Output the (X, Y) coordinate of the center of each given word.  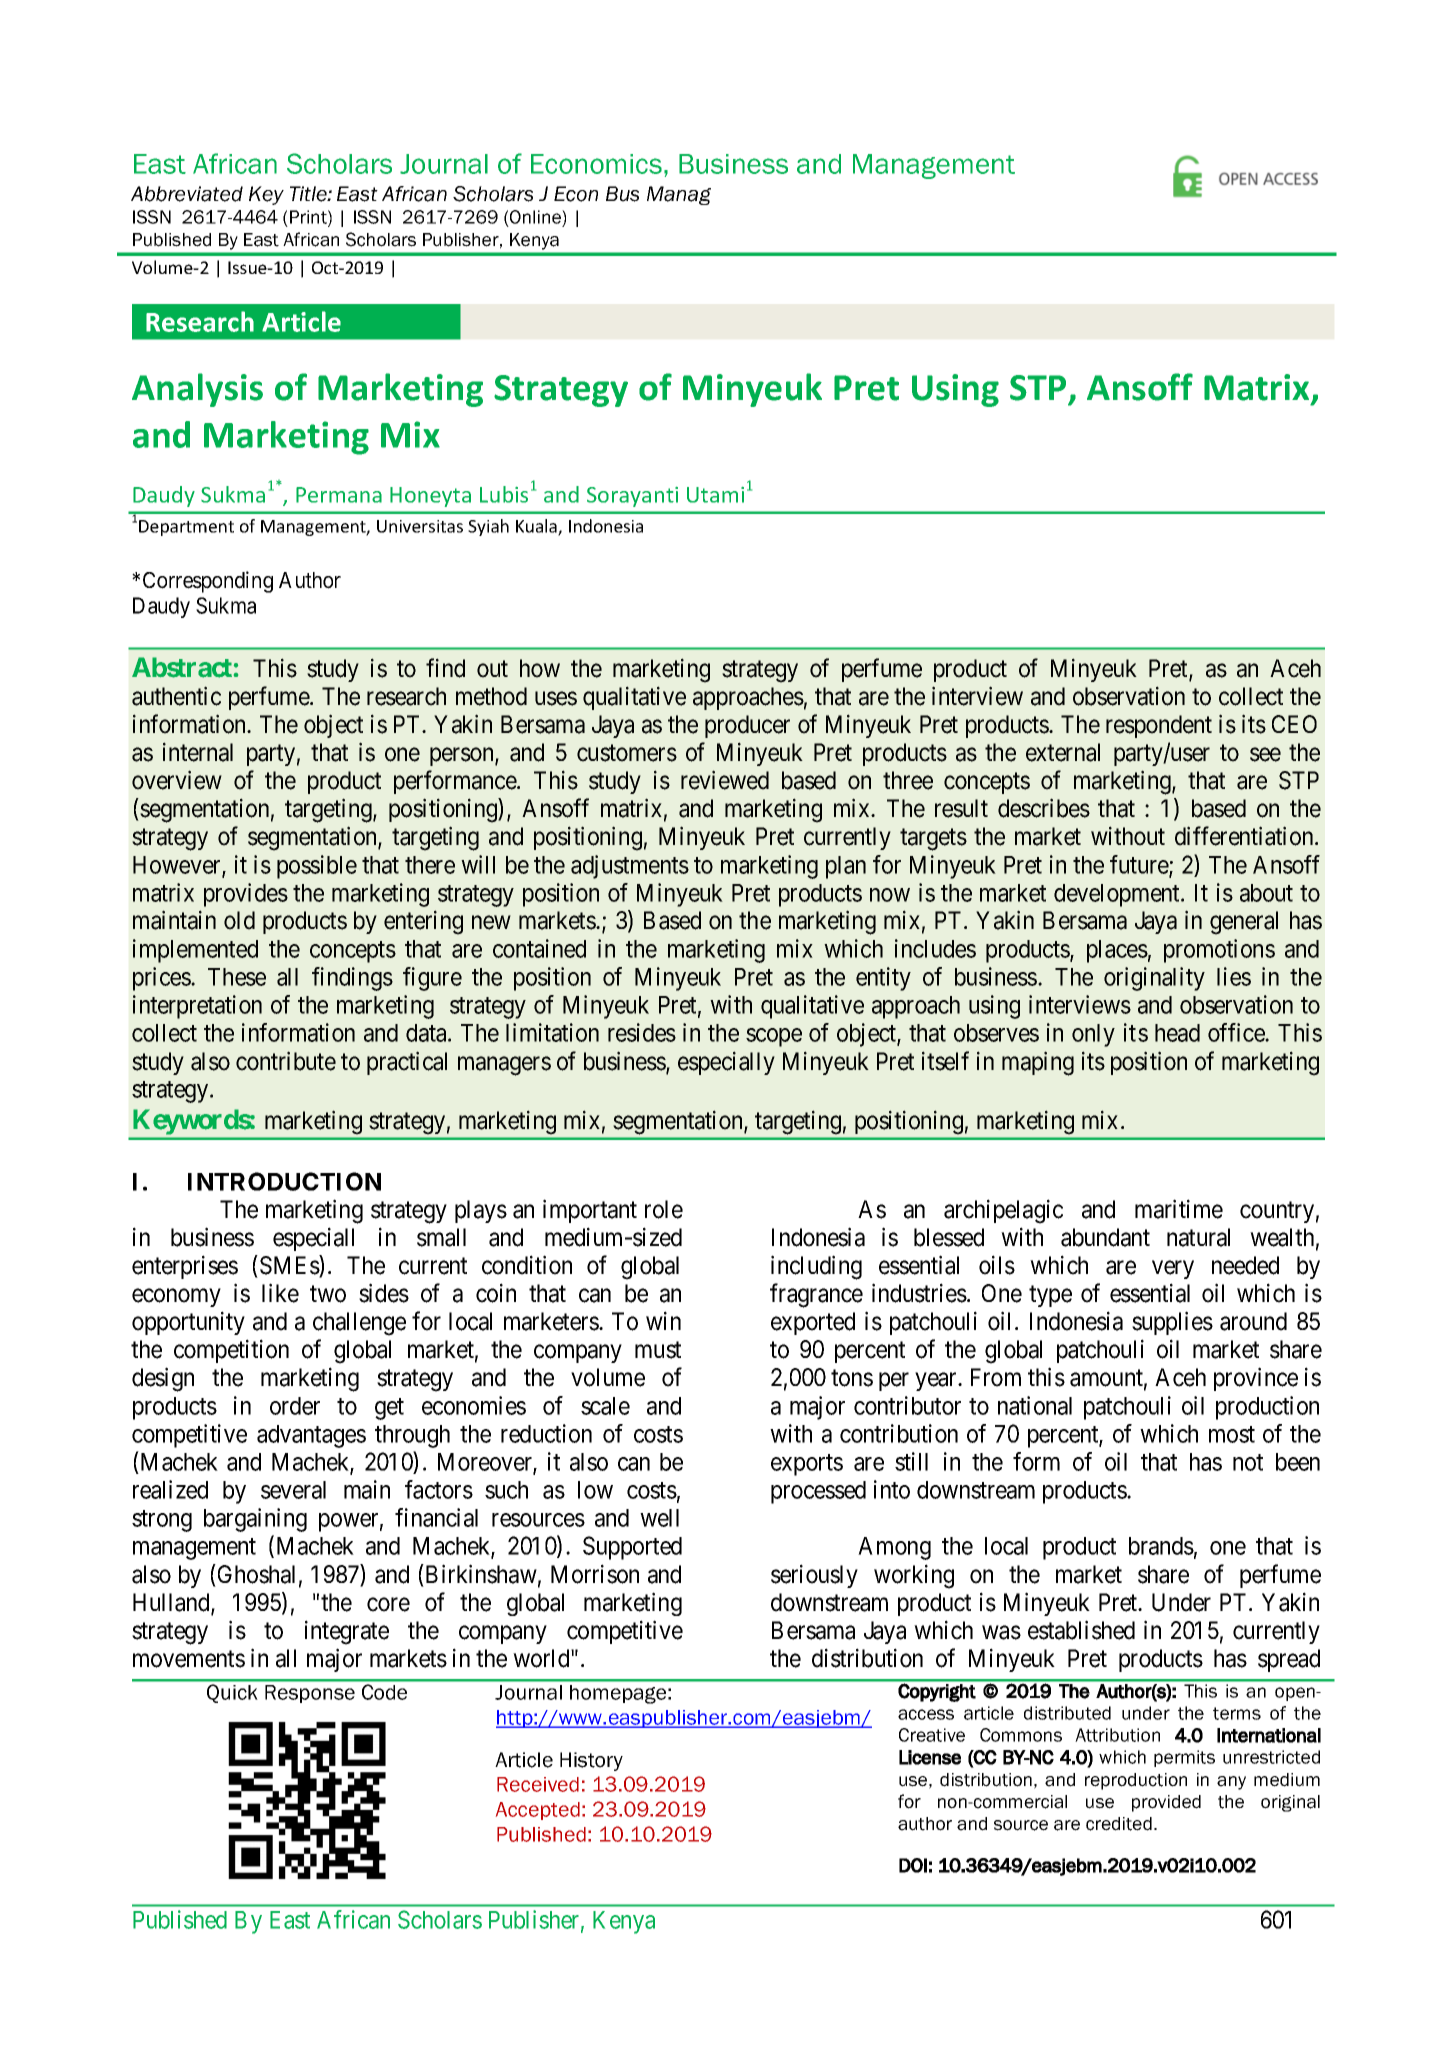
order (295, 1406)
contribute (286, 1061)
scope (774, 1037)
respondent (1159, 726)
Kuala (537, 527)
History (591, 1761)
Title (309, 194)
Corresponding (208, 582)
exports (807, 1465)
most (1232, 1434)
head (1177, 1033)
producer (747, 726)
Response (310, 1694)
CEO (1294, 724)
